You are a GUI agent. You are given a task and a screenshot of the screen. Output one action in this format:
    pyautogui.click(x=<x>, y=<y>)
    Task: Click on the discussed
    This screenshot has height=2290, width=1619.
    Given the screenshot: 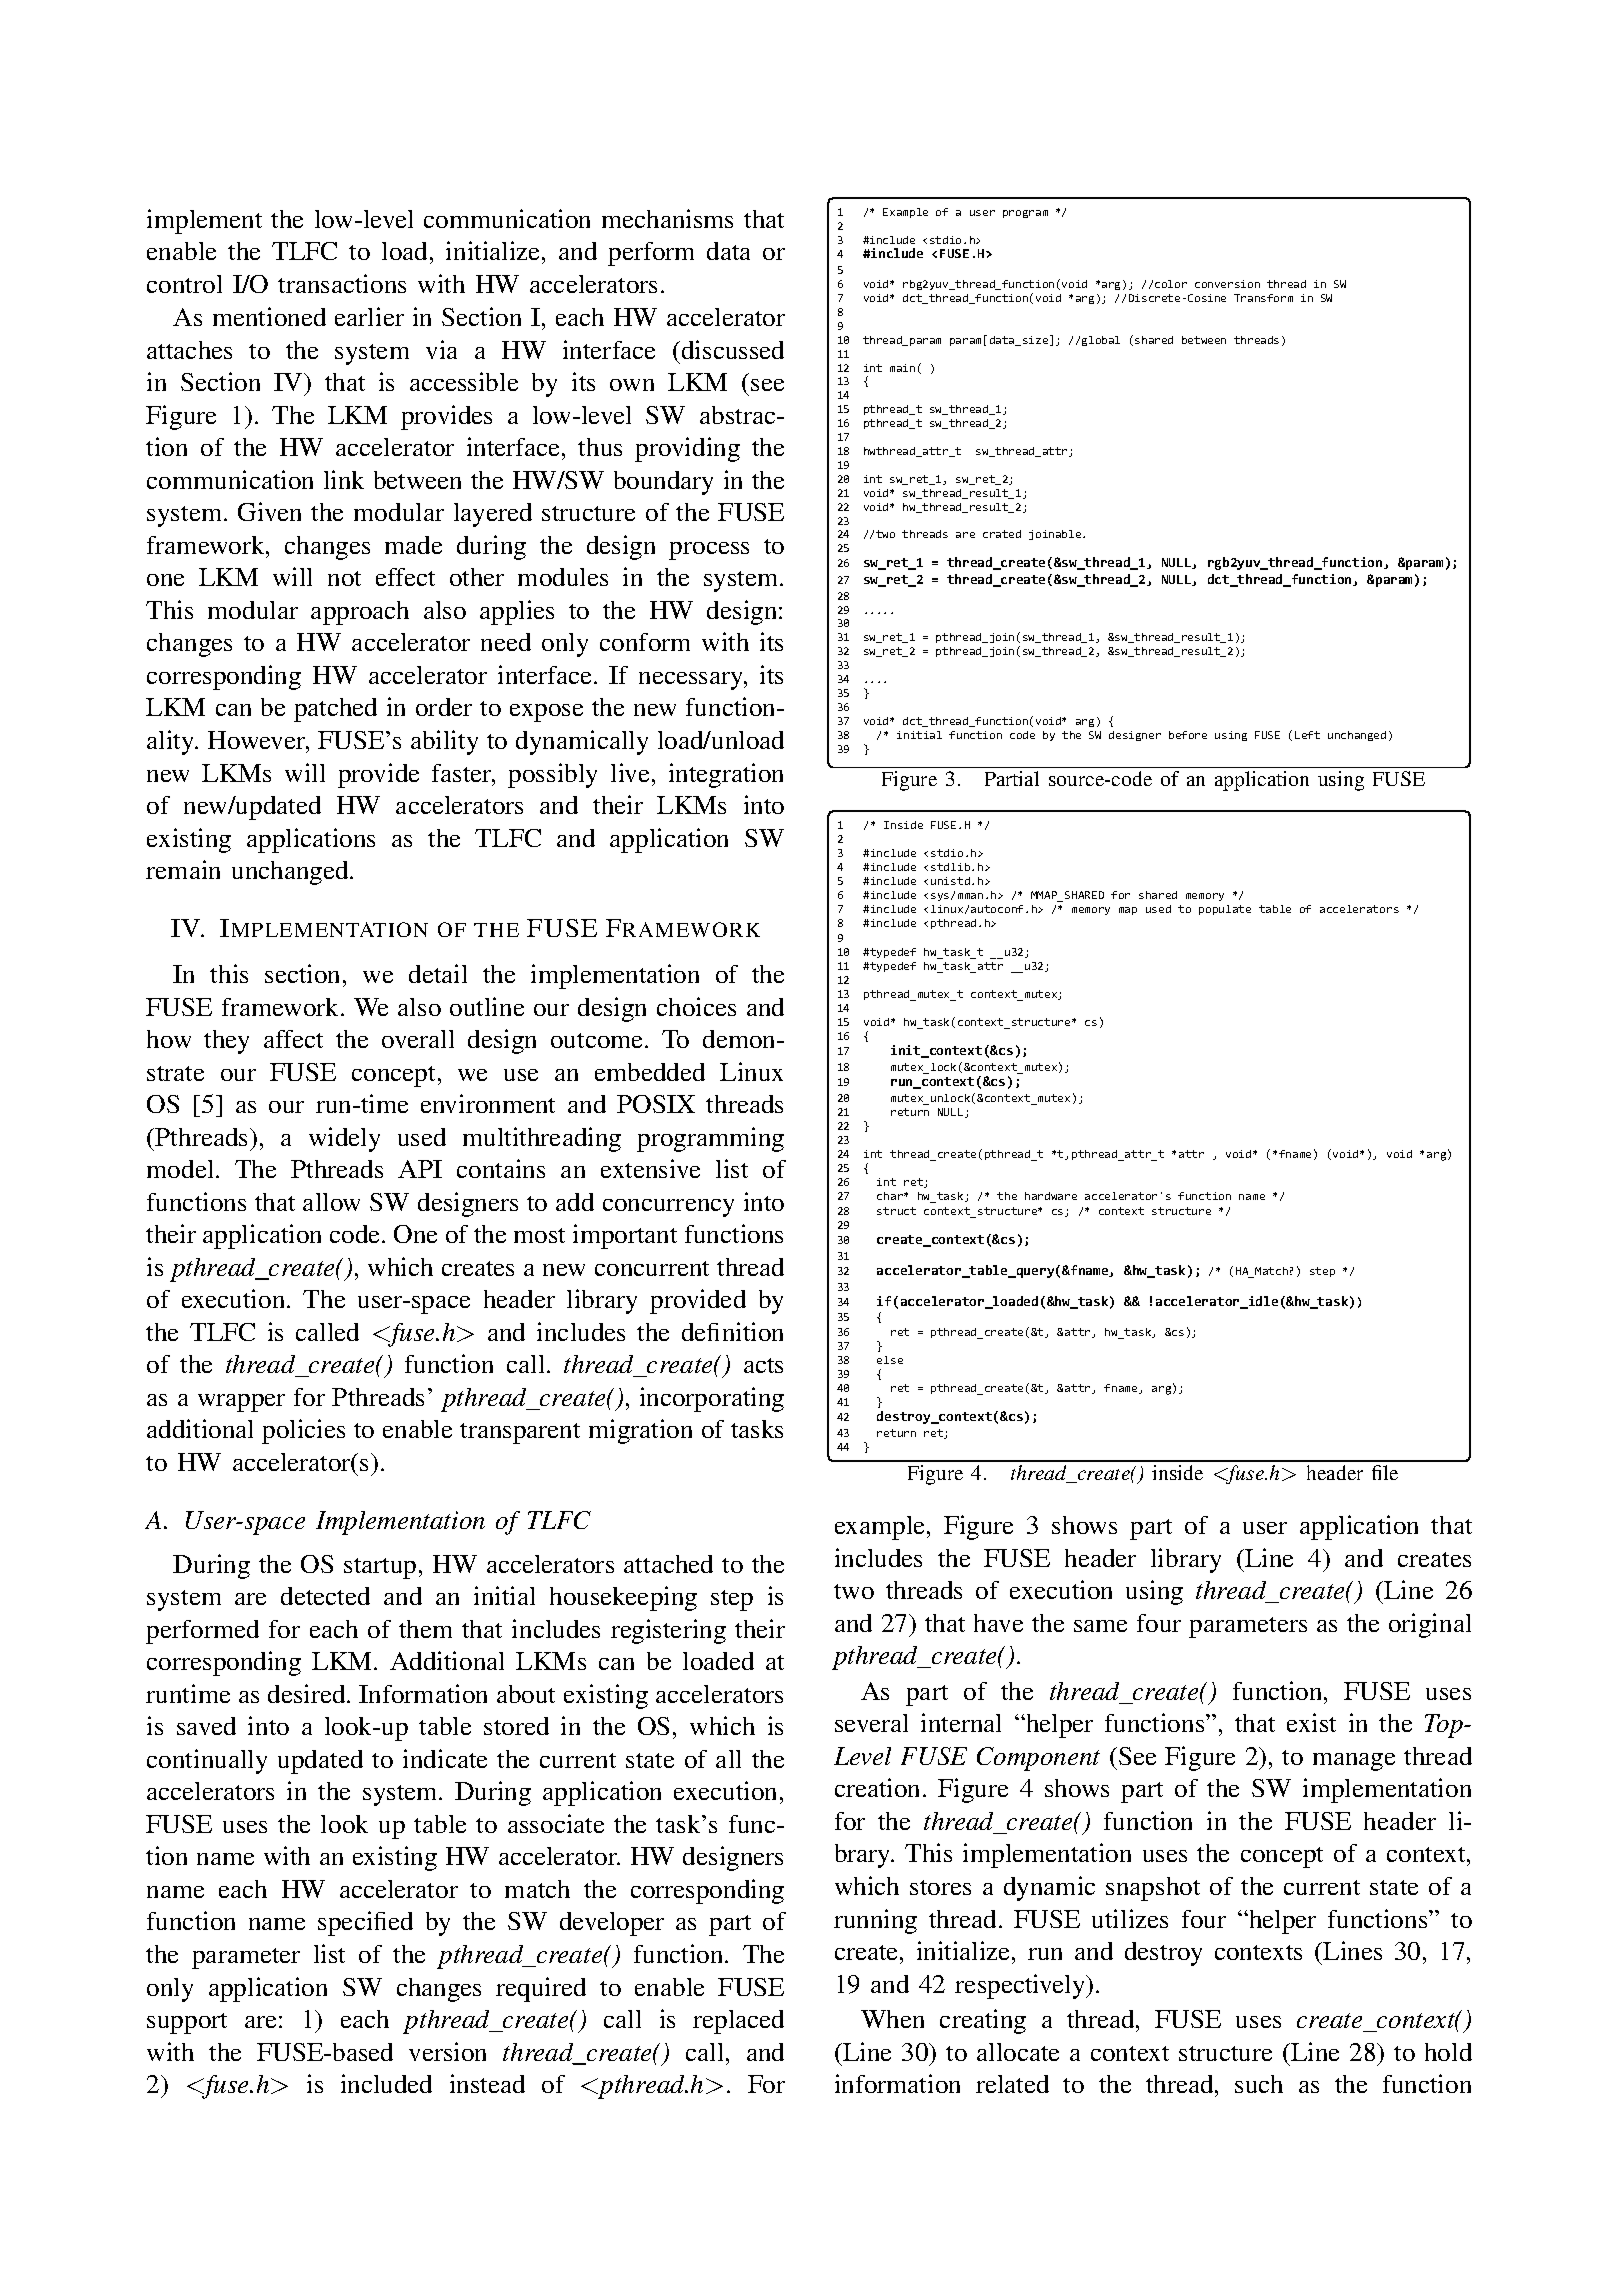 What is the action you would take?
    pyautogui.click(x=733, y=349)
